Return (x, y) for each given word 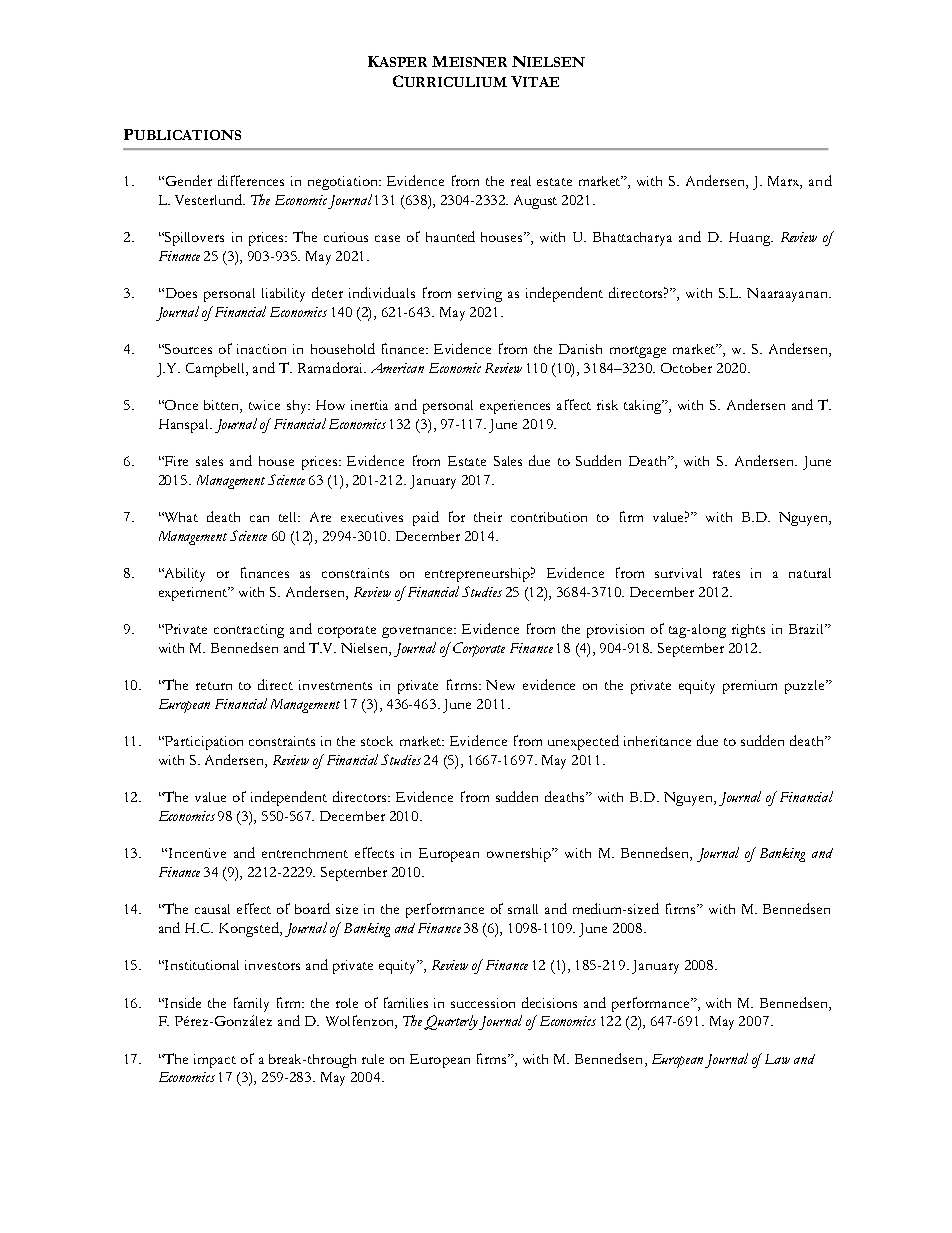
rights (748, 631)
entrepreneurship (479, 574)
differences (251, 180)
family (251, 1004)
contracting (249, 631)
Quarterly (452, 1022)
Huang (751, 239)
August (535, 202)
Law (777, 1059)
